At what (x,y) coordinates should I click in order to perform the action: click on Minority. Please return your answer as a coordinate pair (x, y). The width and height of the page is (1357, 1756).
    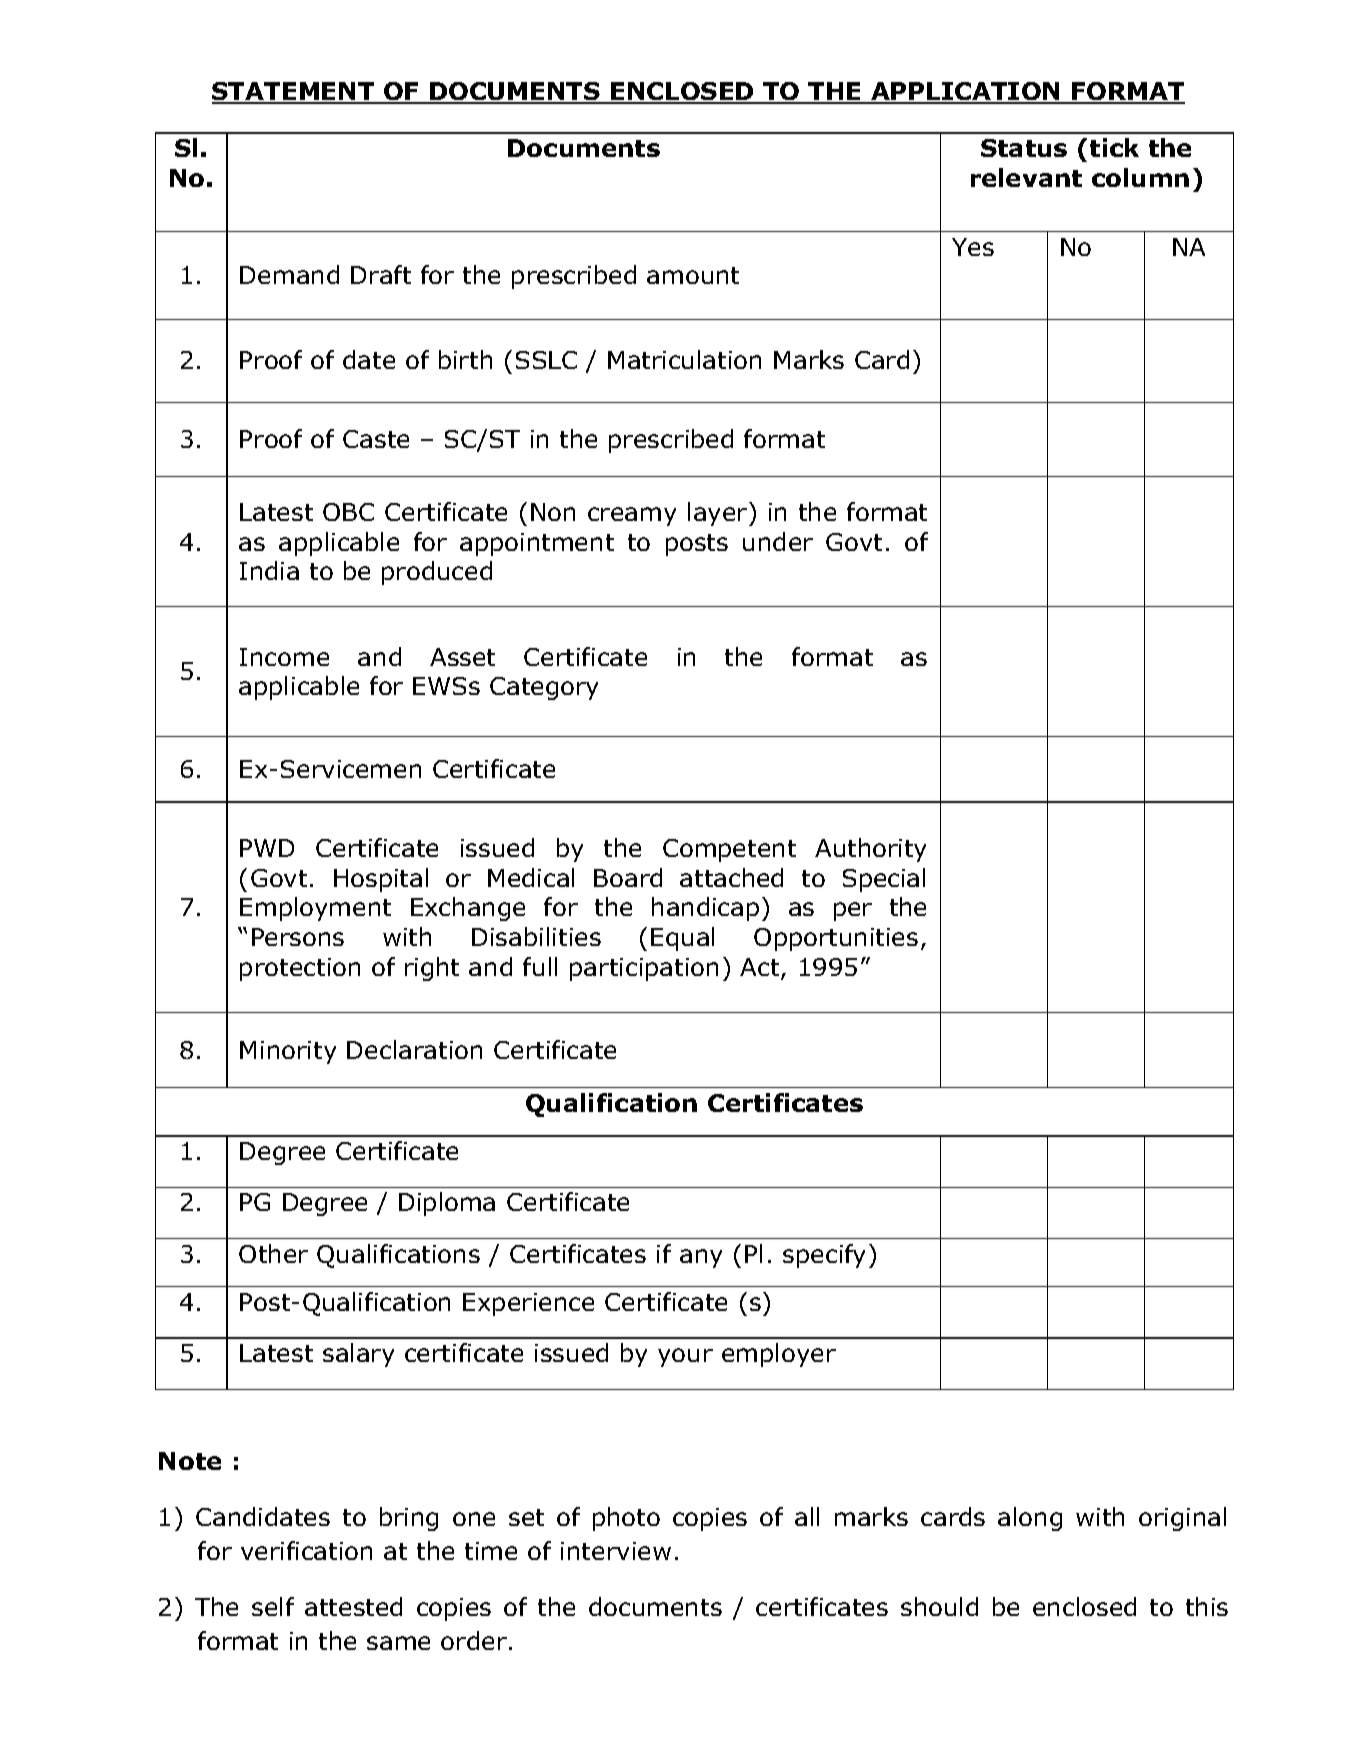
    Looking at the image, I should click on (288, 1052).
